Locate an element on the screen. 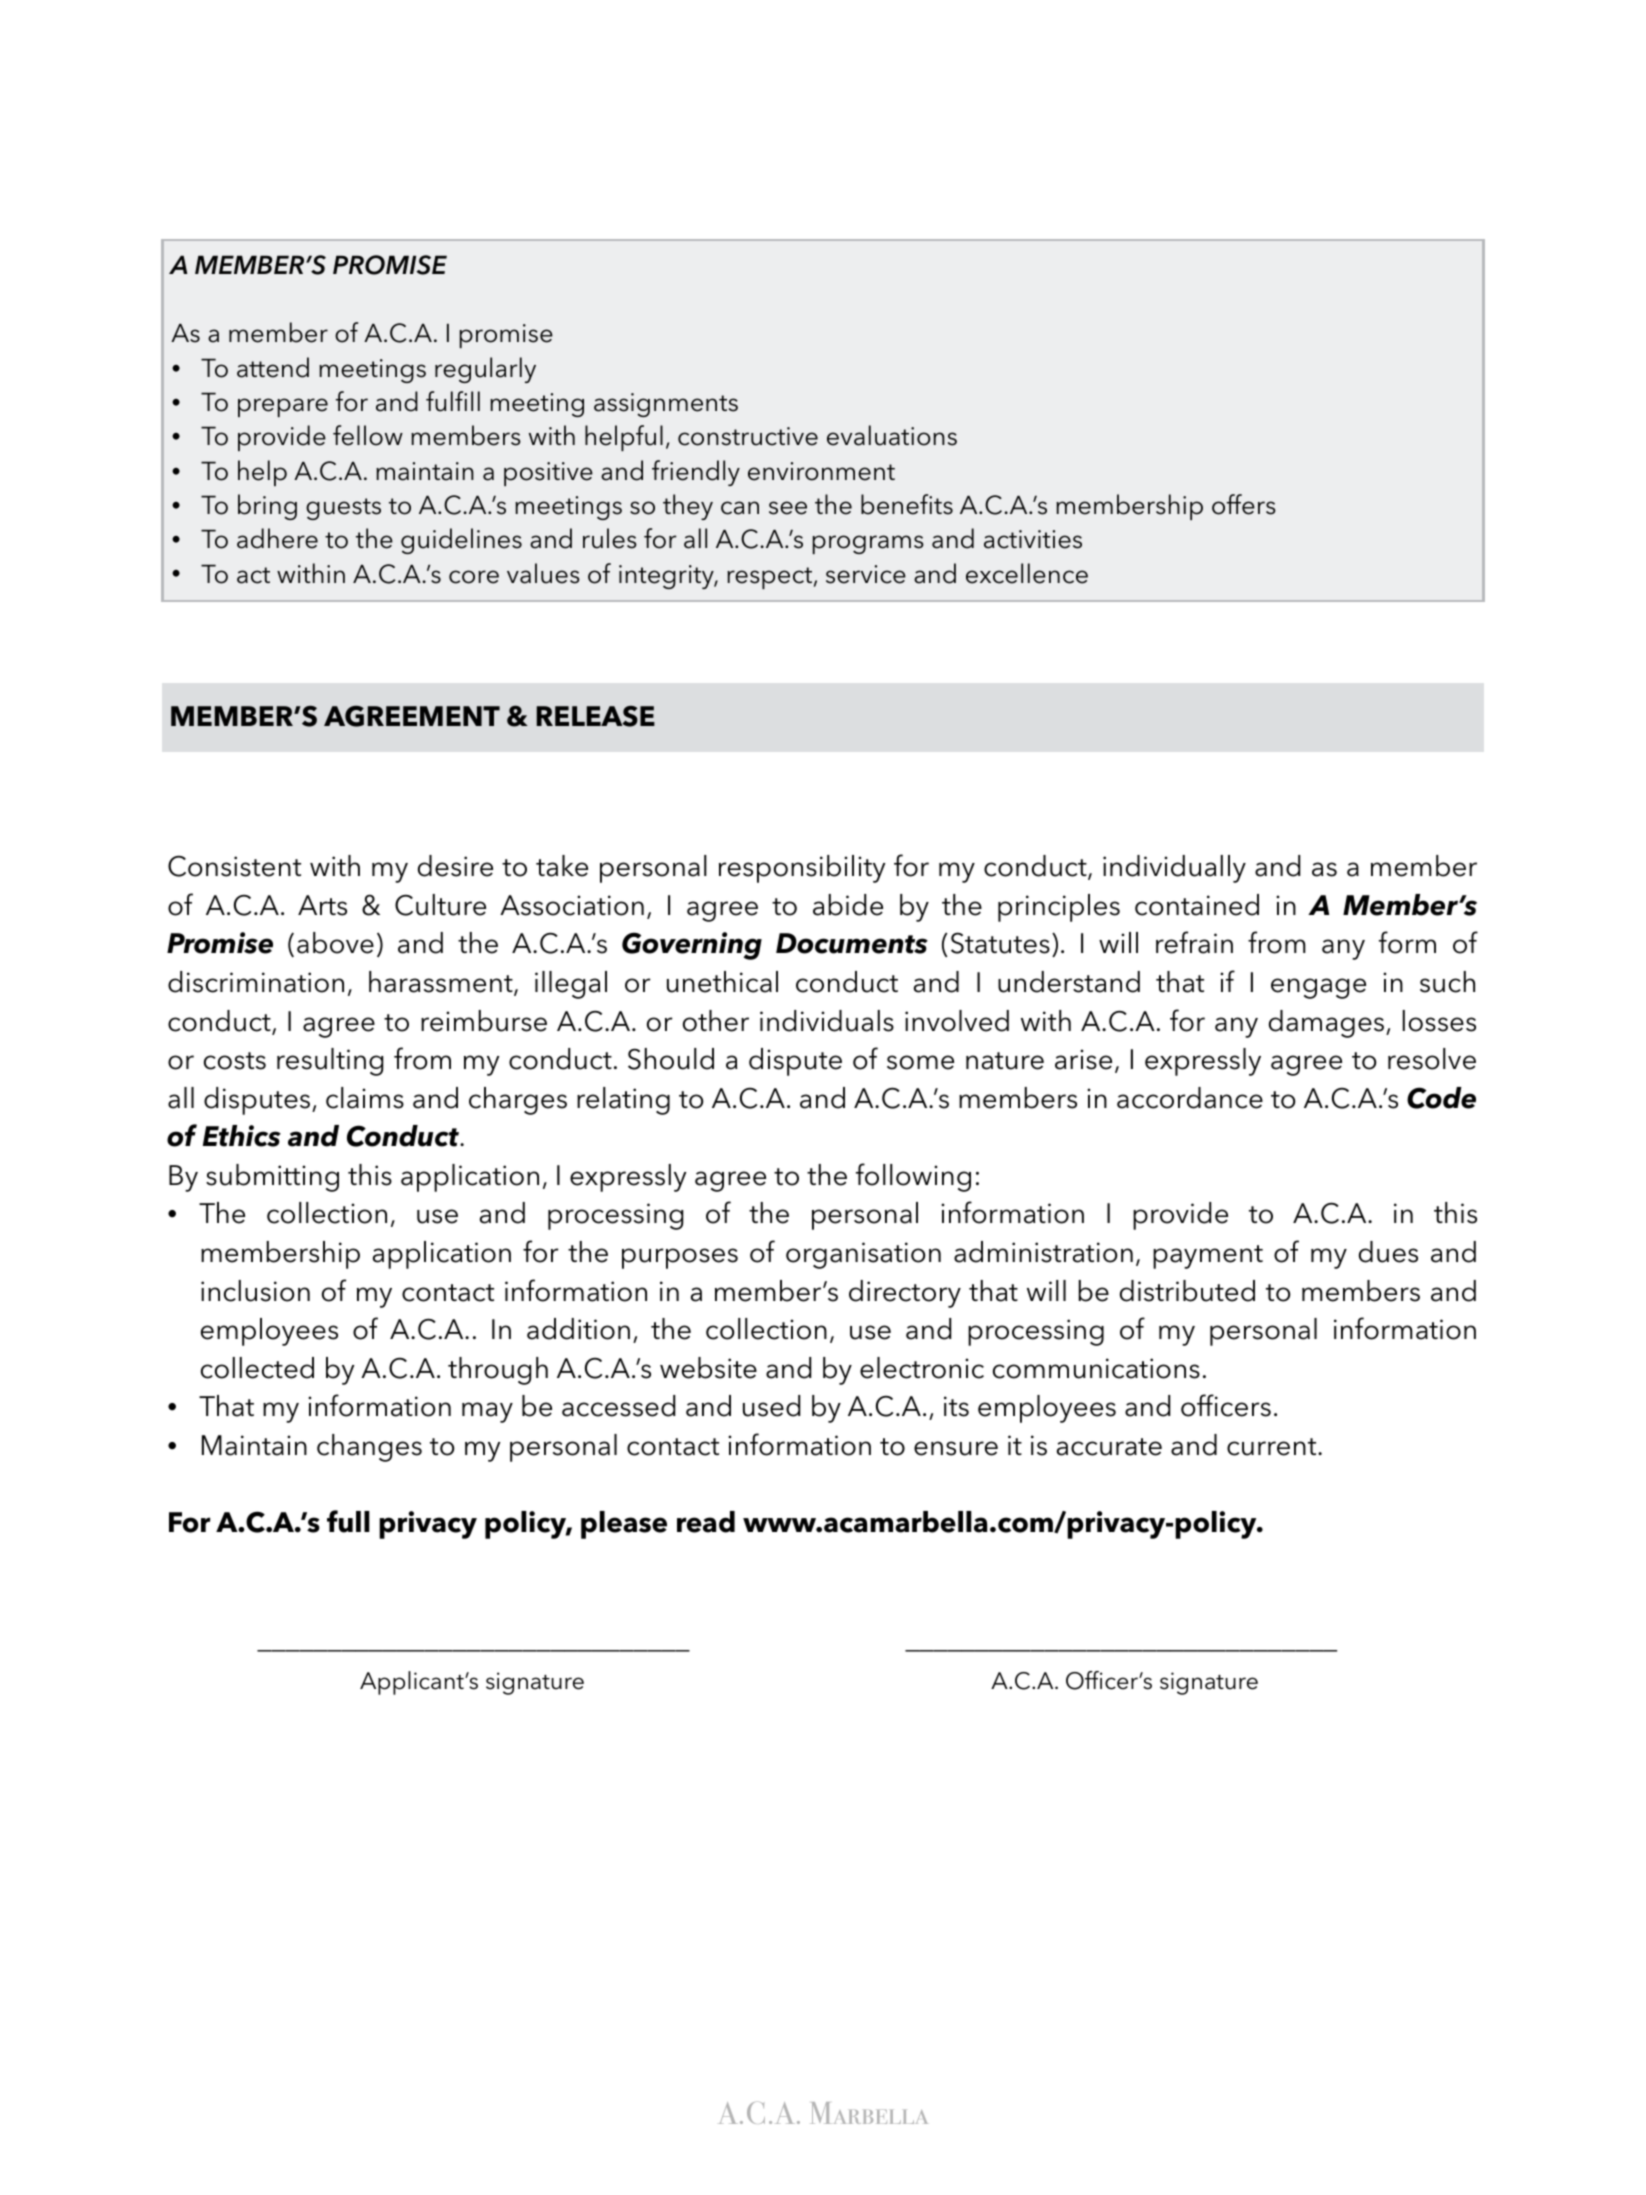  engage is located at coordinates (1318, 988).
